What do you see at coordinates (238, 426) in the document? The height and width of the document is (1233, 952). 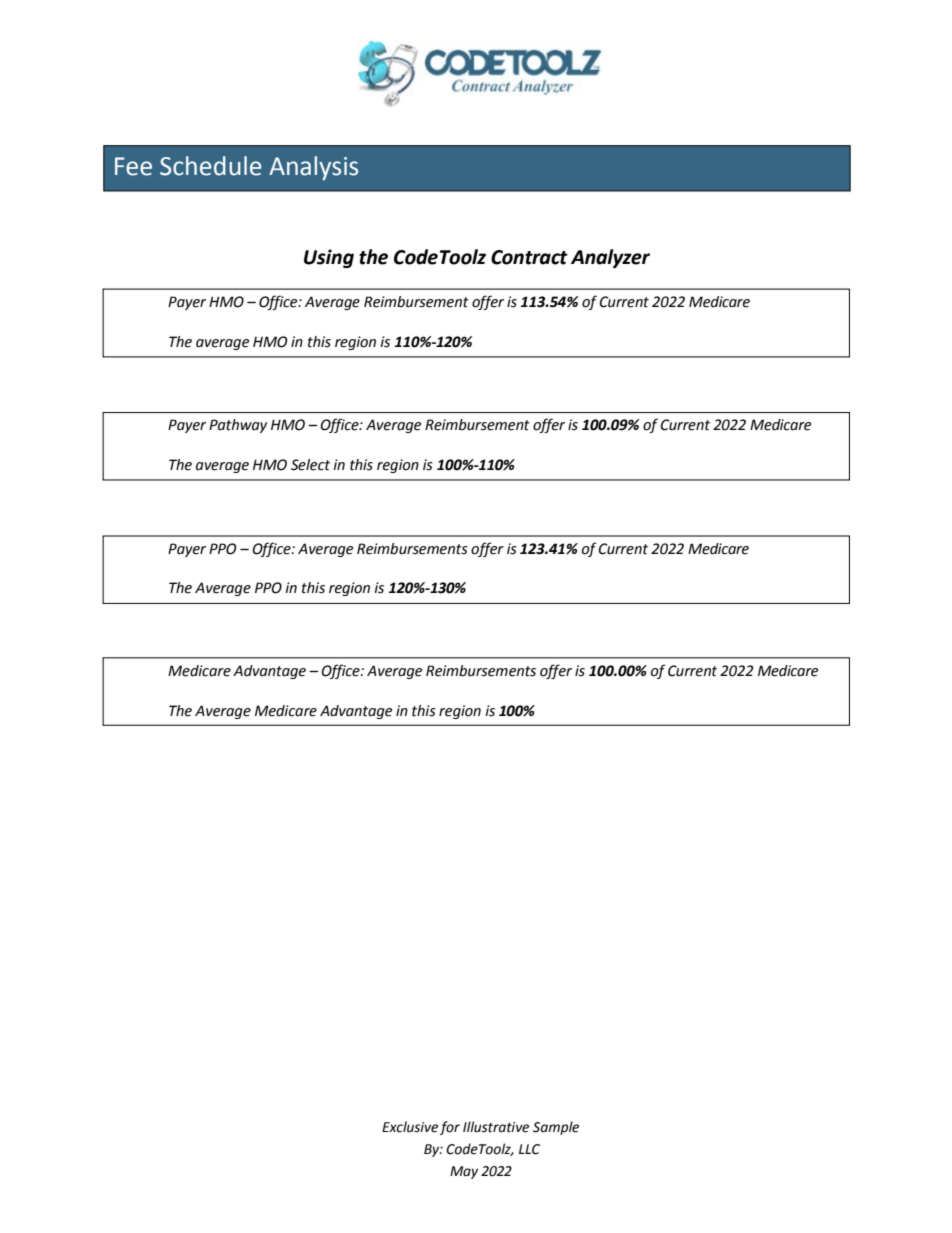 I see `Pathway` at bounding box center [238, 426].
